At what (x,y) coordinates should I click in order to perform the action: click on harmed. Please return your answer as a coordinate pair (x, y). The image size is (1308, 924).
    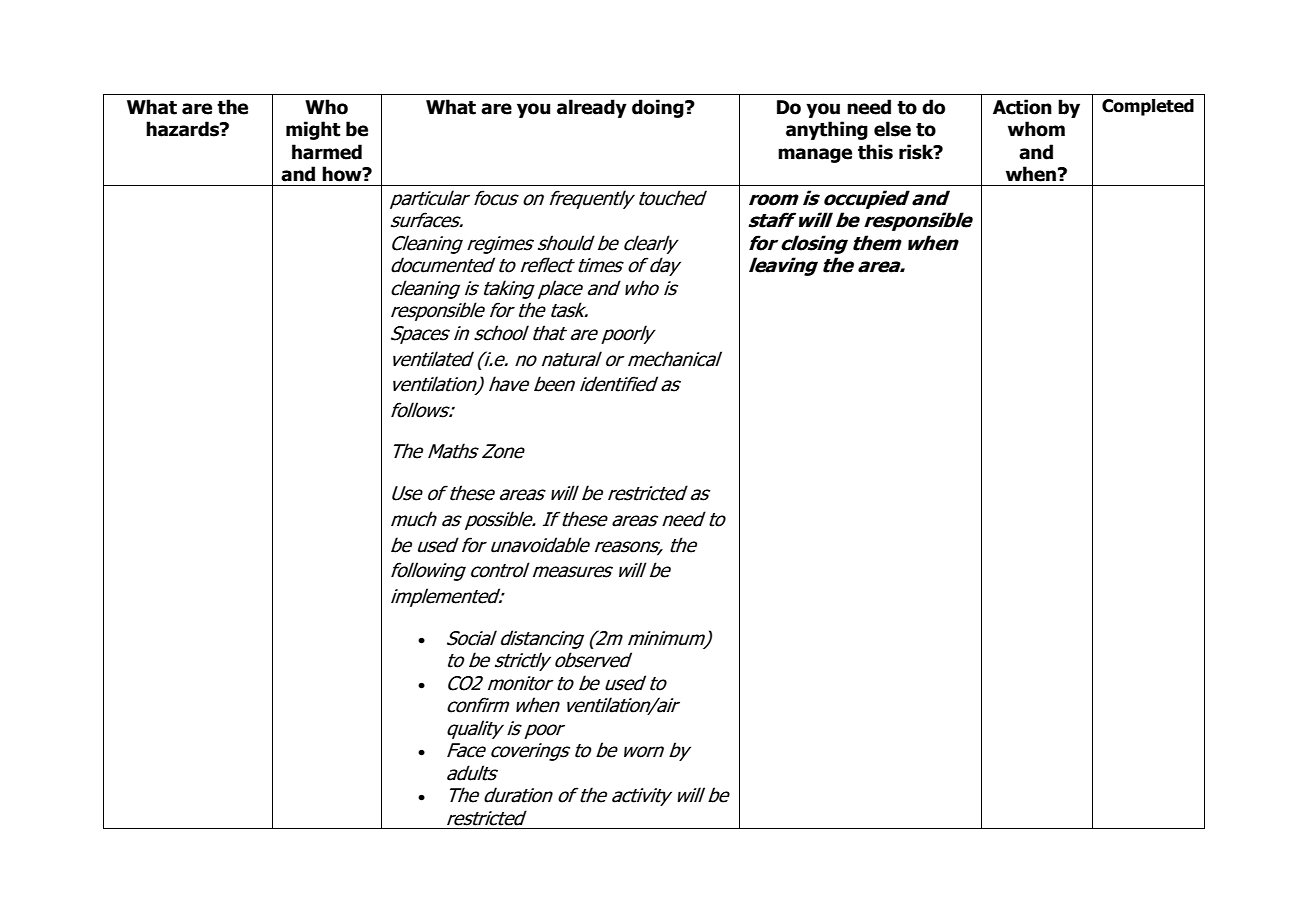
    Looking at the image, I should click on (327, 152).
